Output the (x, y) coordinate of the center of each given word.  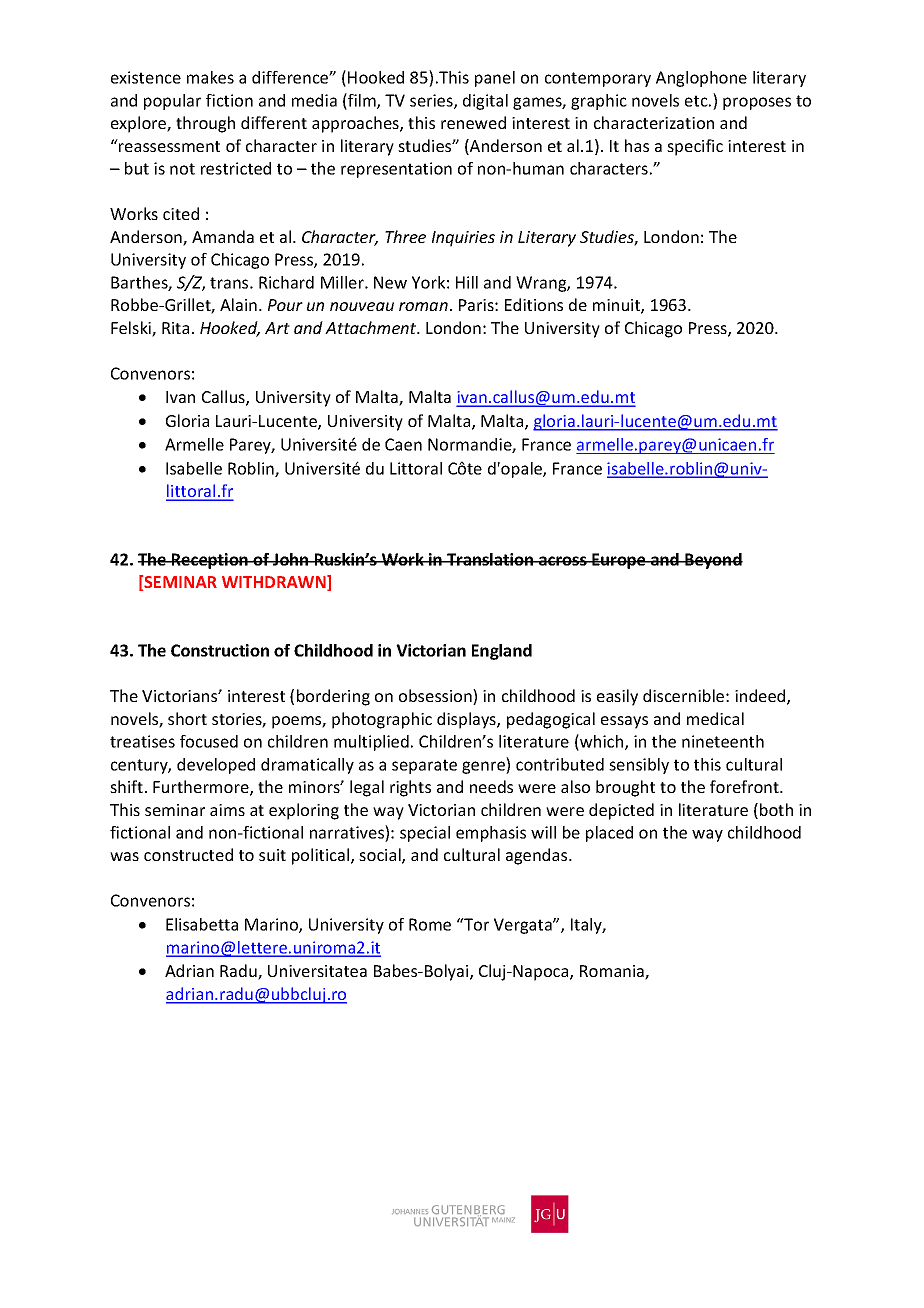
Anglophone (701, 79)
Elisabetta (202, 924)
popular (172, 102)
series (432, 101)
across (563, 561)
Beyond (713, 561)
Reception (210, 561)
